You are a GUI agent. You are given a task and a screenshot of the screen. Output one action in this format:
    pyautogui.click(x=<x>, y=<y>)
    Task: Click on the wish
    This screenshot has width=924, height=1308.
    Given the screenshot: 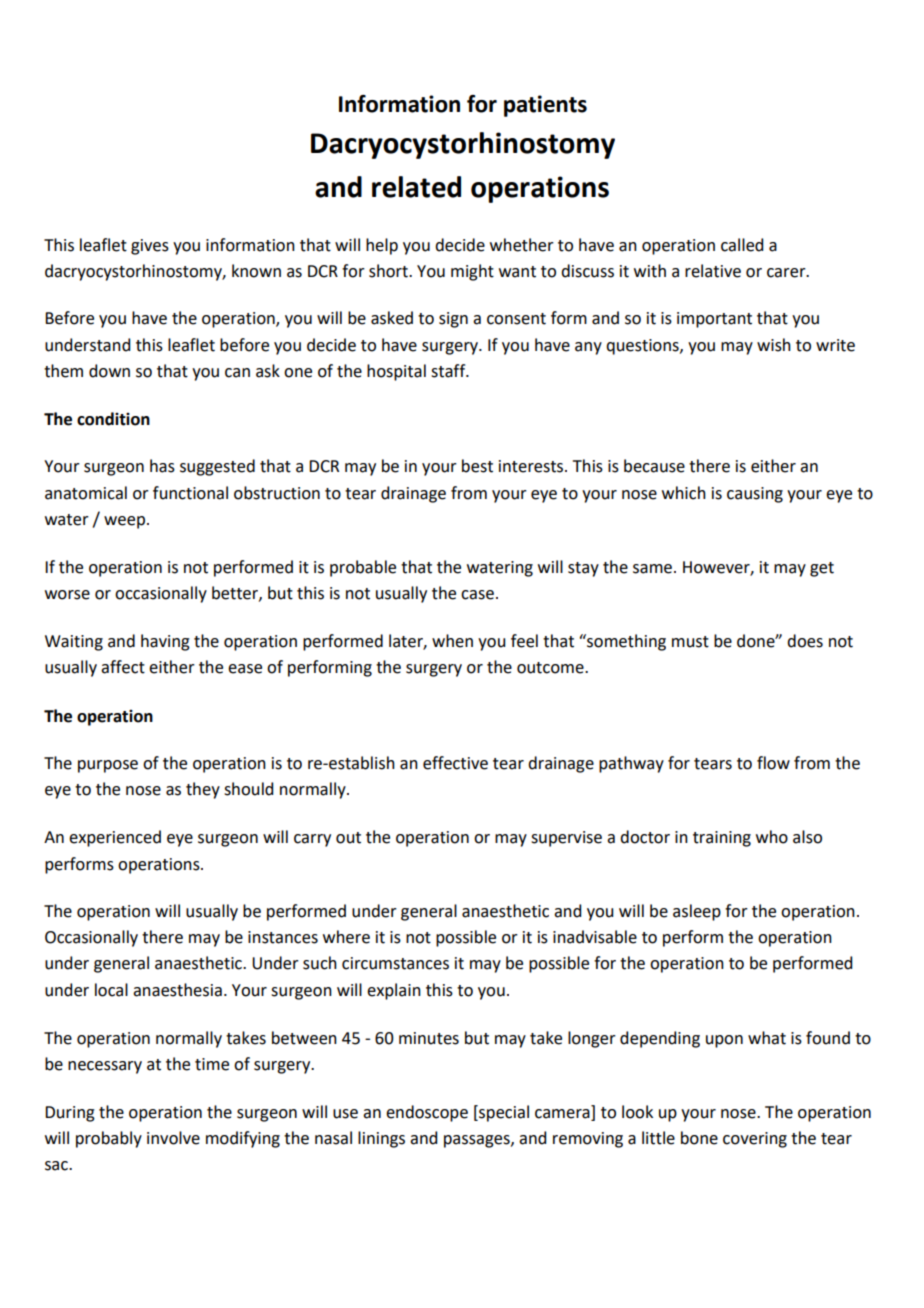 What is the action you would take?
    pyautogui.click(x=774, y=345)
